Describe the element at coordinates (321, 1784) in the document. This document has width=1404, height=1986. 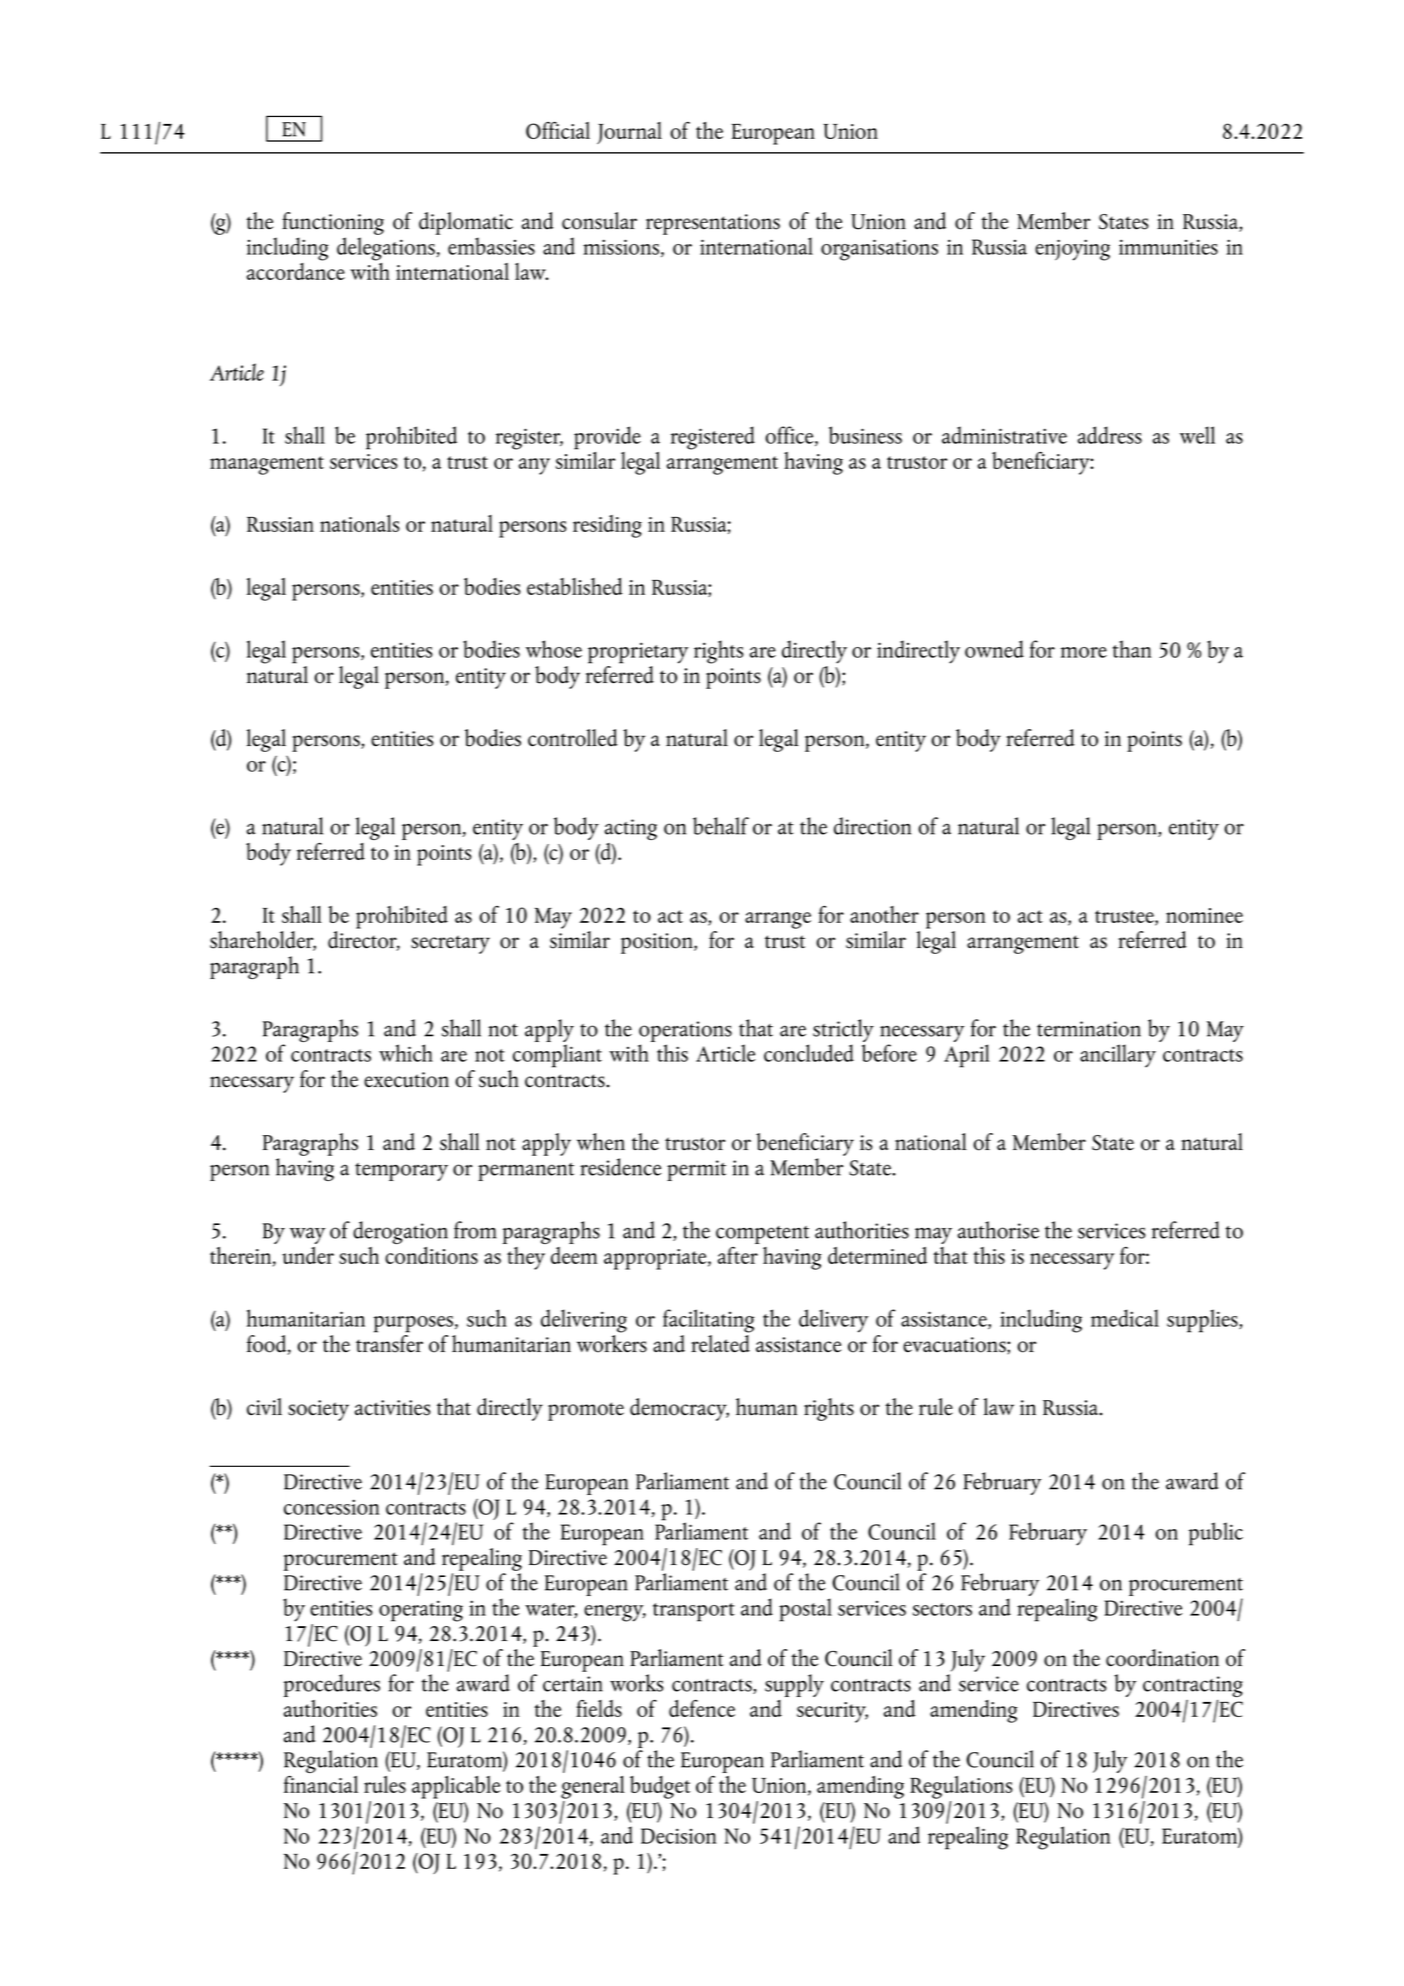
I see `financial` at that location.
